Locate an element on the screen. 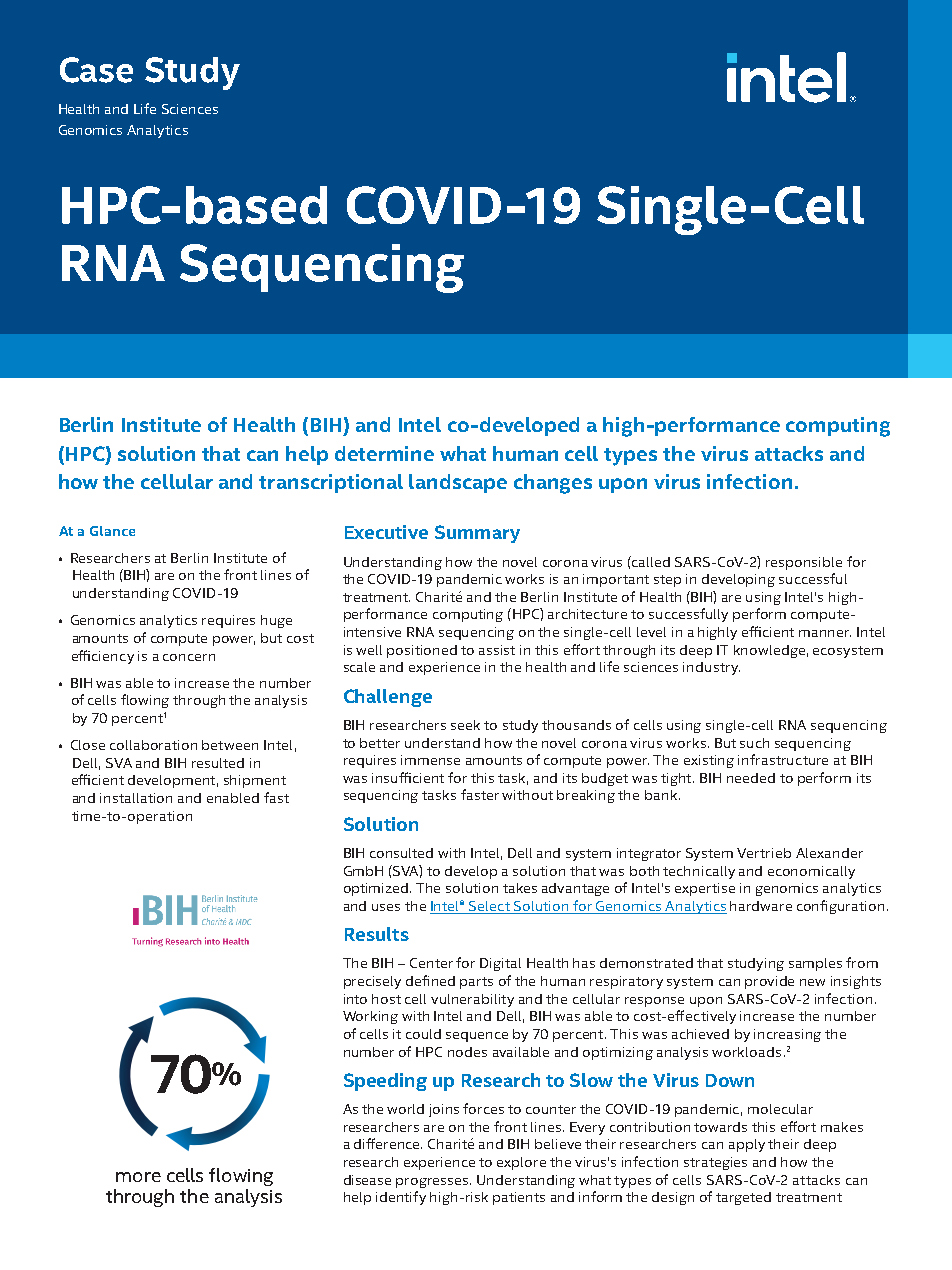 This screenshot has width=952, height=1270. responsible is located at coordinates (804, 563).
